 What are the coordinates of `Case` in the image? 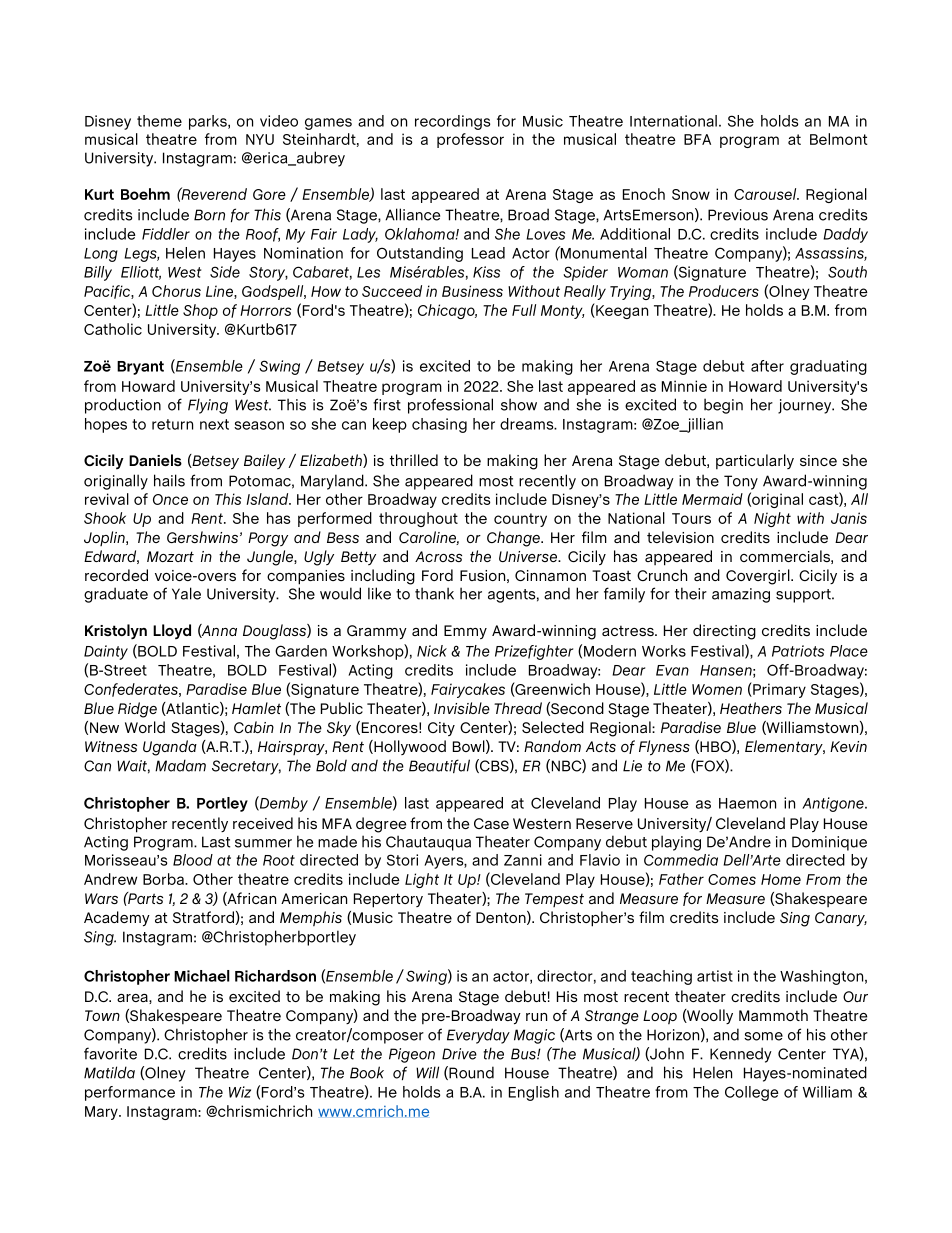 It's located at (491, 823).
